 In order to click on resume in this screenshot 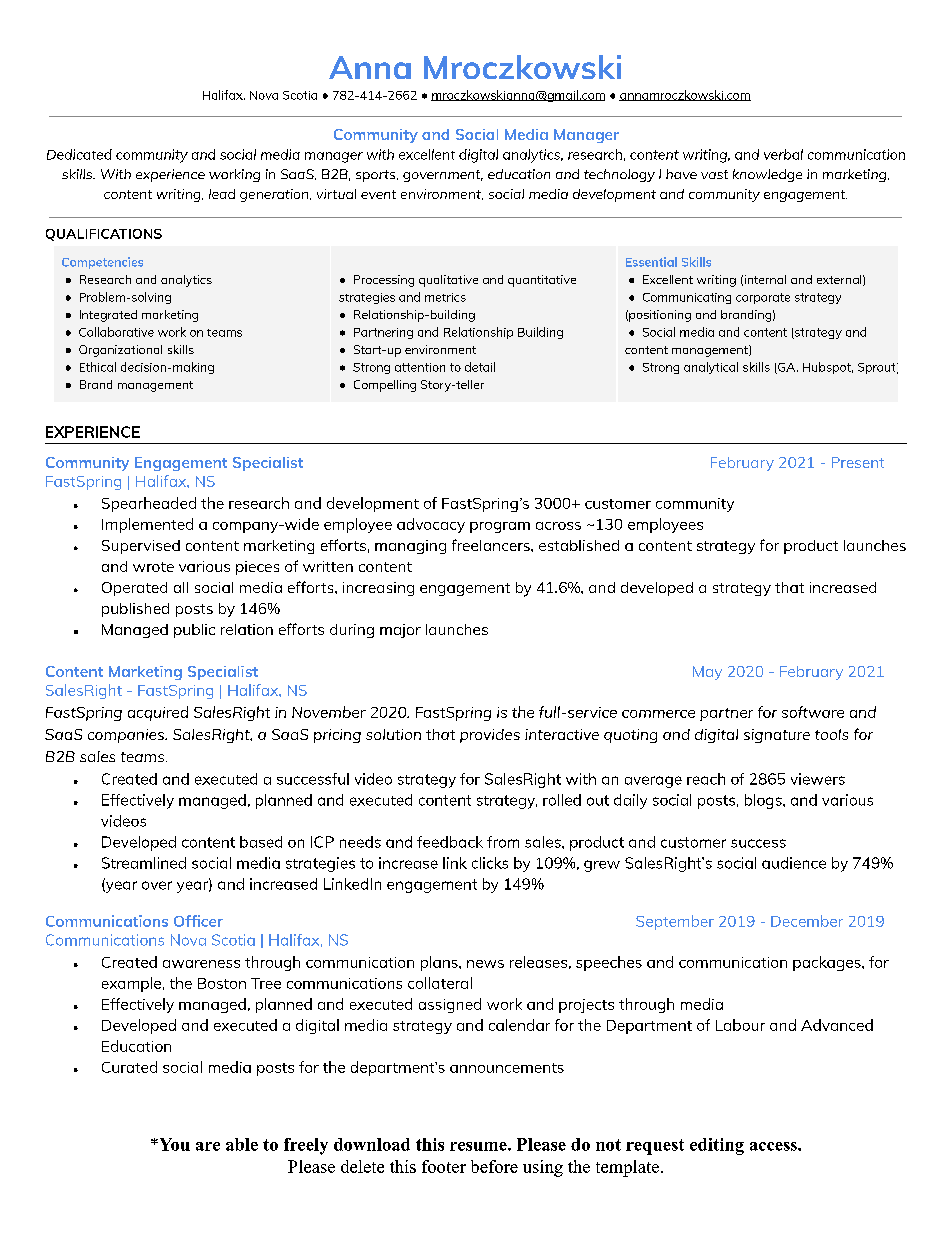, I will do `click(479, 1146)`.
